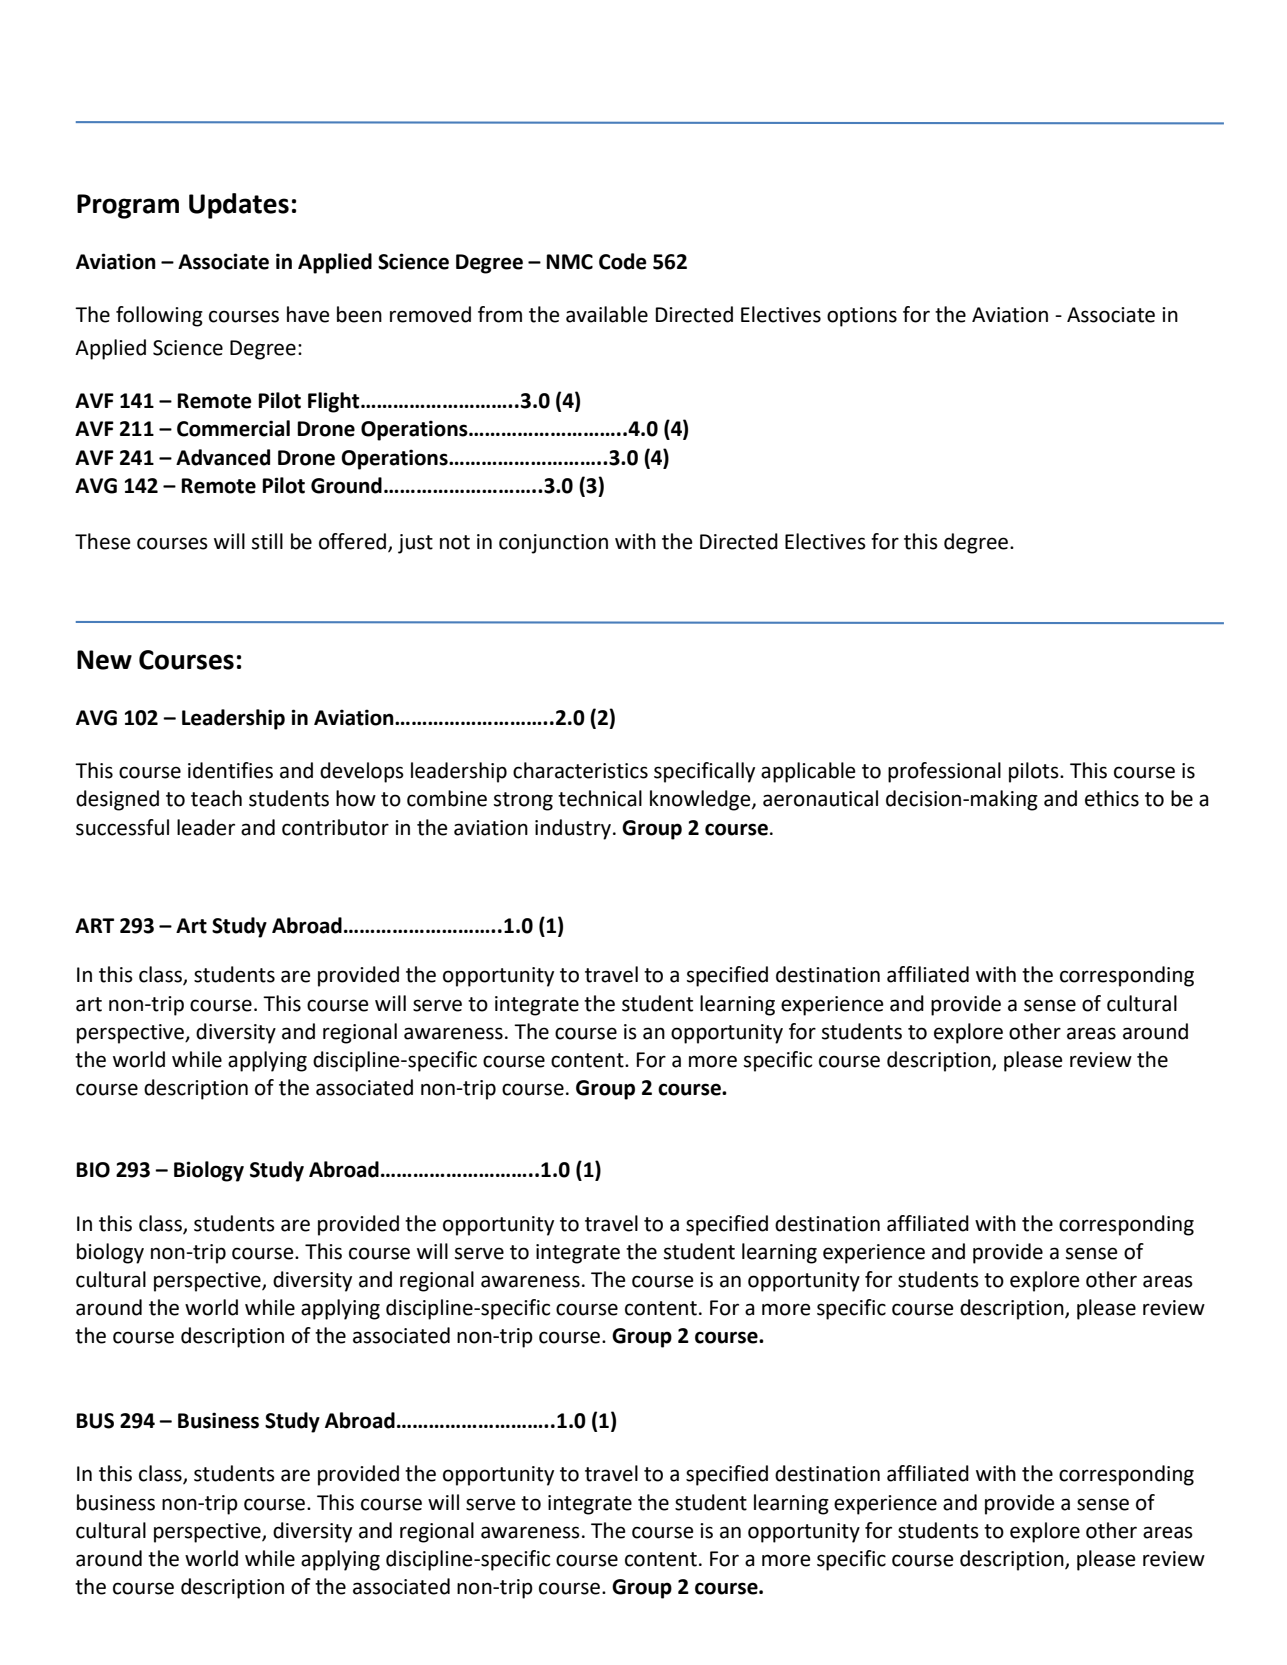 This document has height=1665, width=1287. Describe the element at coordinates (239, 206) in the document. I see `Updates` at that location.
